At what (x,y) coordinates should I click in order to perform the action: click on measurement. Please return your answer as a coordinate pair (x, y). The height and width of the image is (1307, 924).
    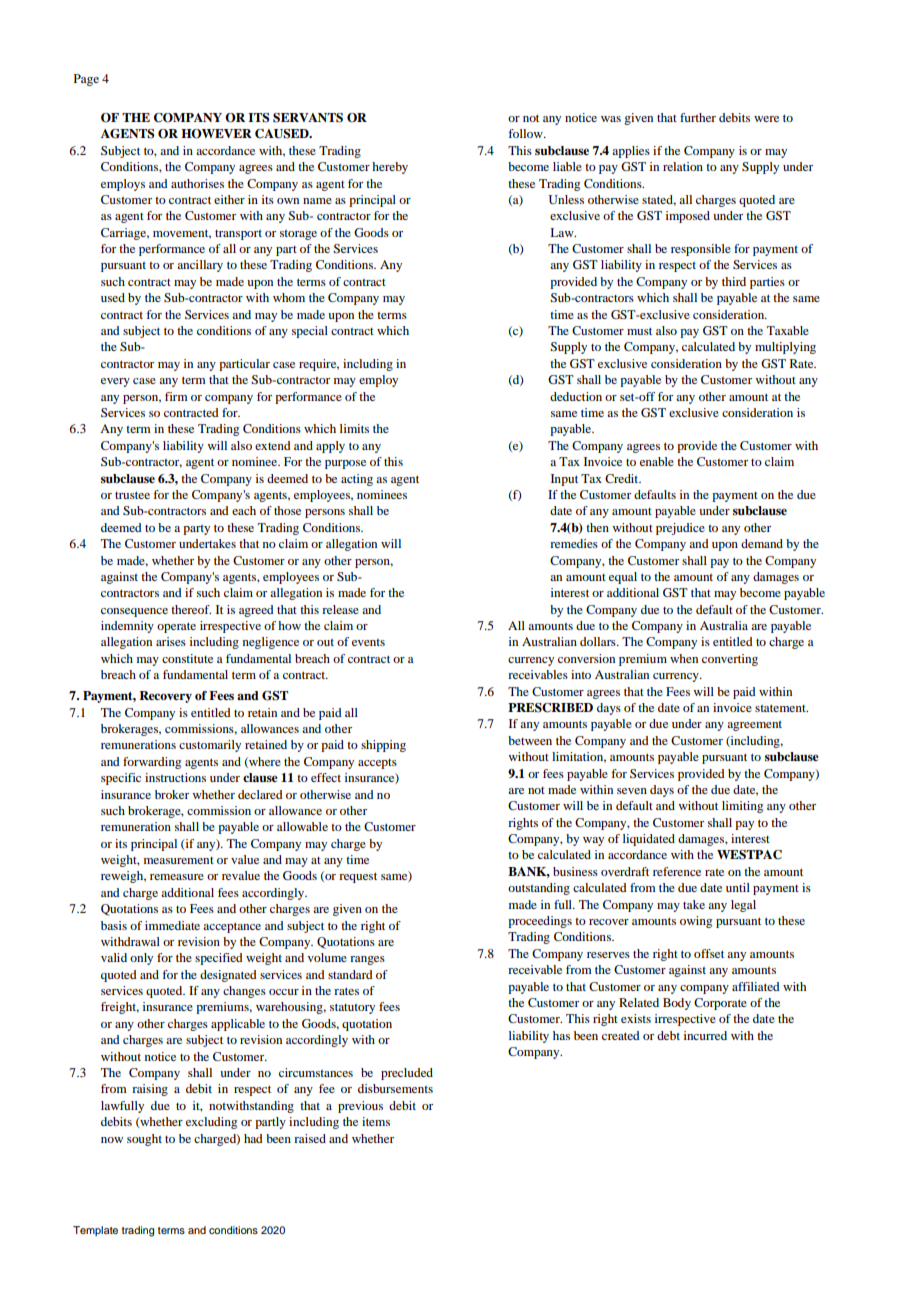
    Looking at the image, I should click on (179, 860).
